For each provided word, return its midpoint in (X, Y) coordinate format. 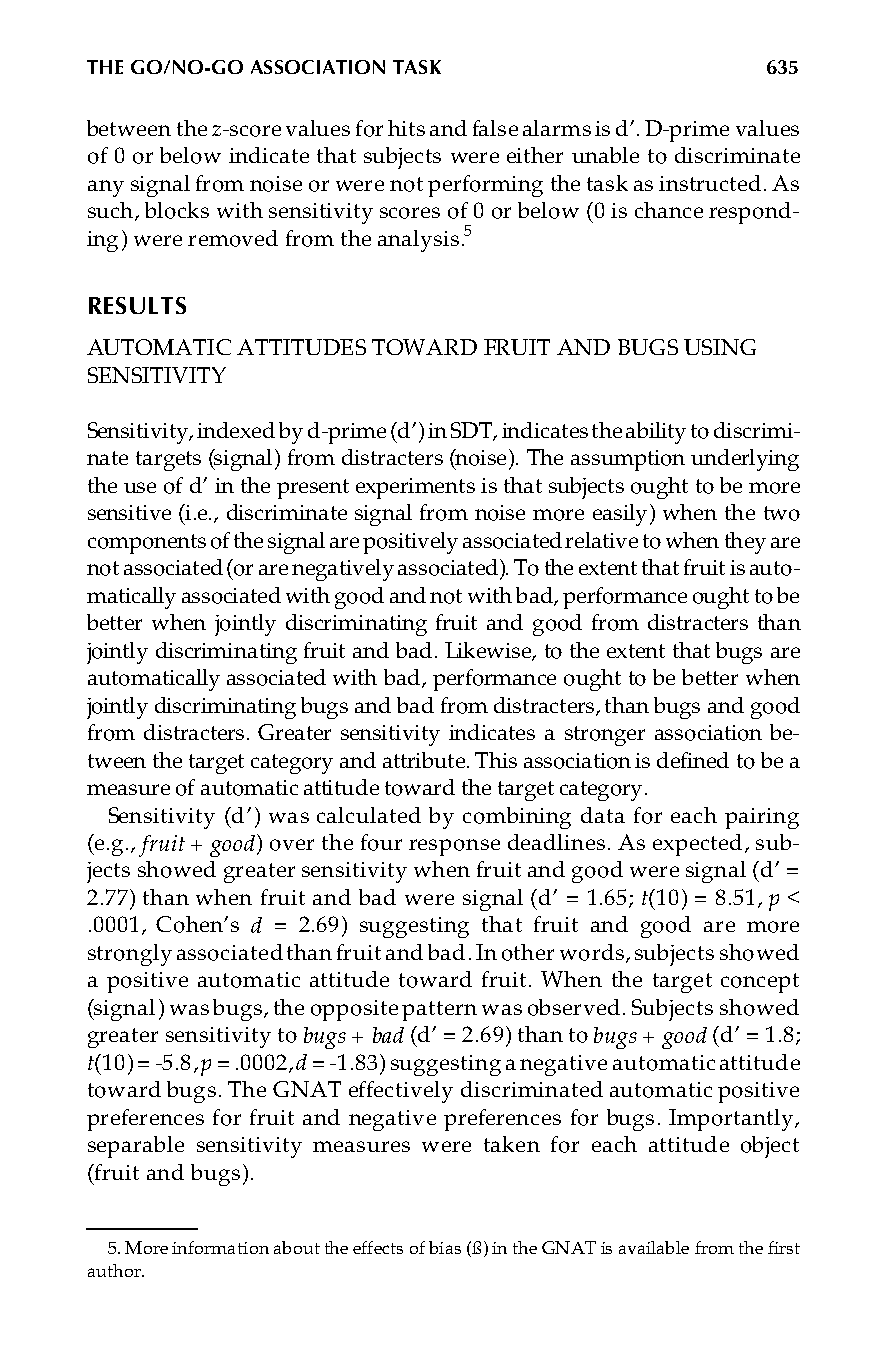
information (220, 1247)
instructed (710, 183)
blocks (177, 210)
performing (485, 186)
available (654, 1247)
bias (445, 1247)
